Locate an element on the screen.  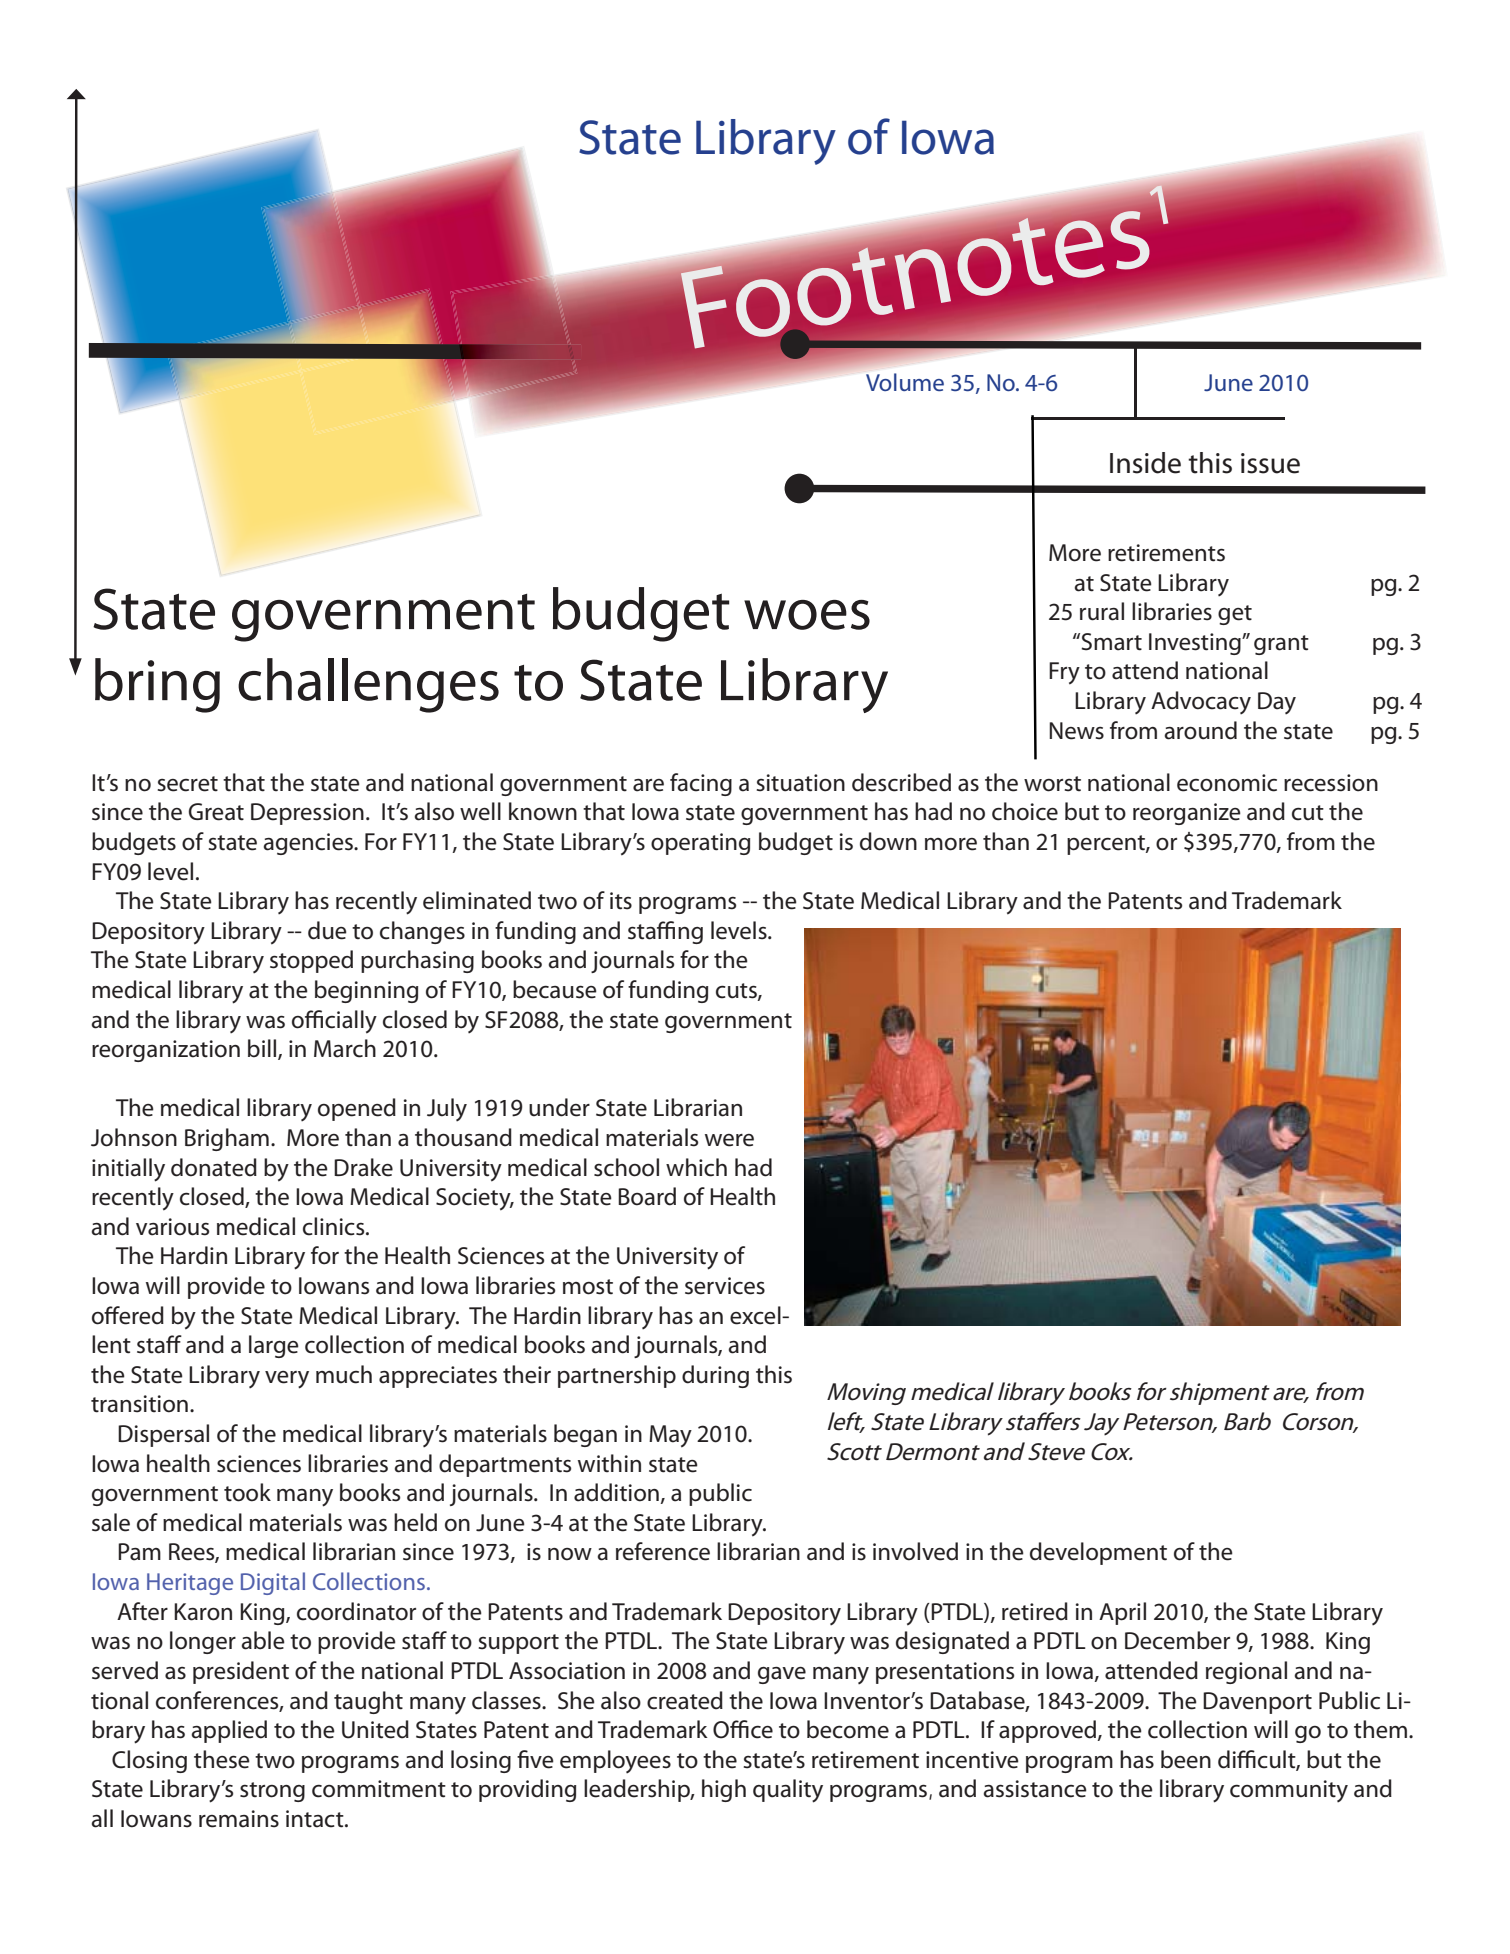
Brigham is located at coordinates (227, 1139).
